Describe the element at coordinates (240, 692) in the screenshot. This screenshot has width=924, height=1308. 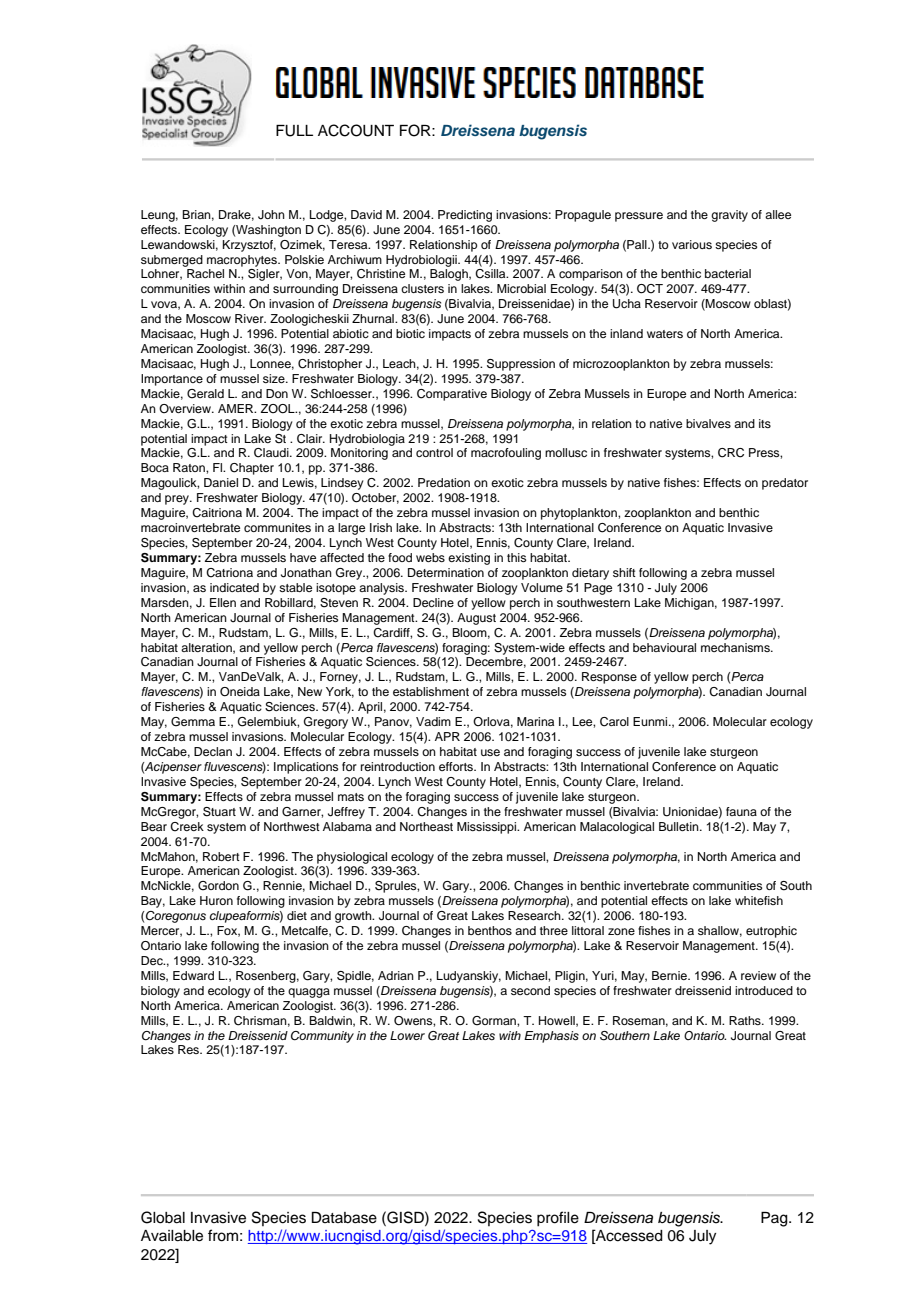
I see `Oneida` at that location.
